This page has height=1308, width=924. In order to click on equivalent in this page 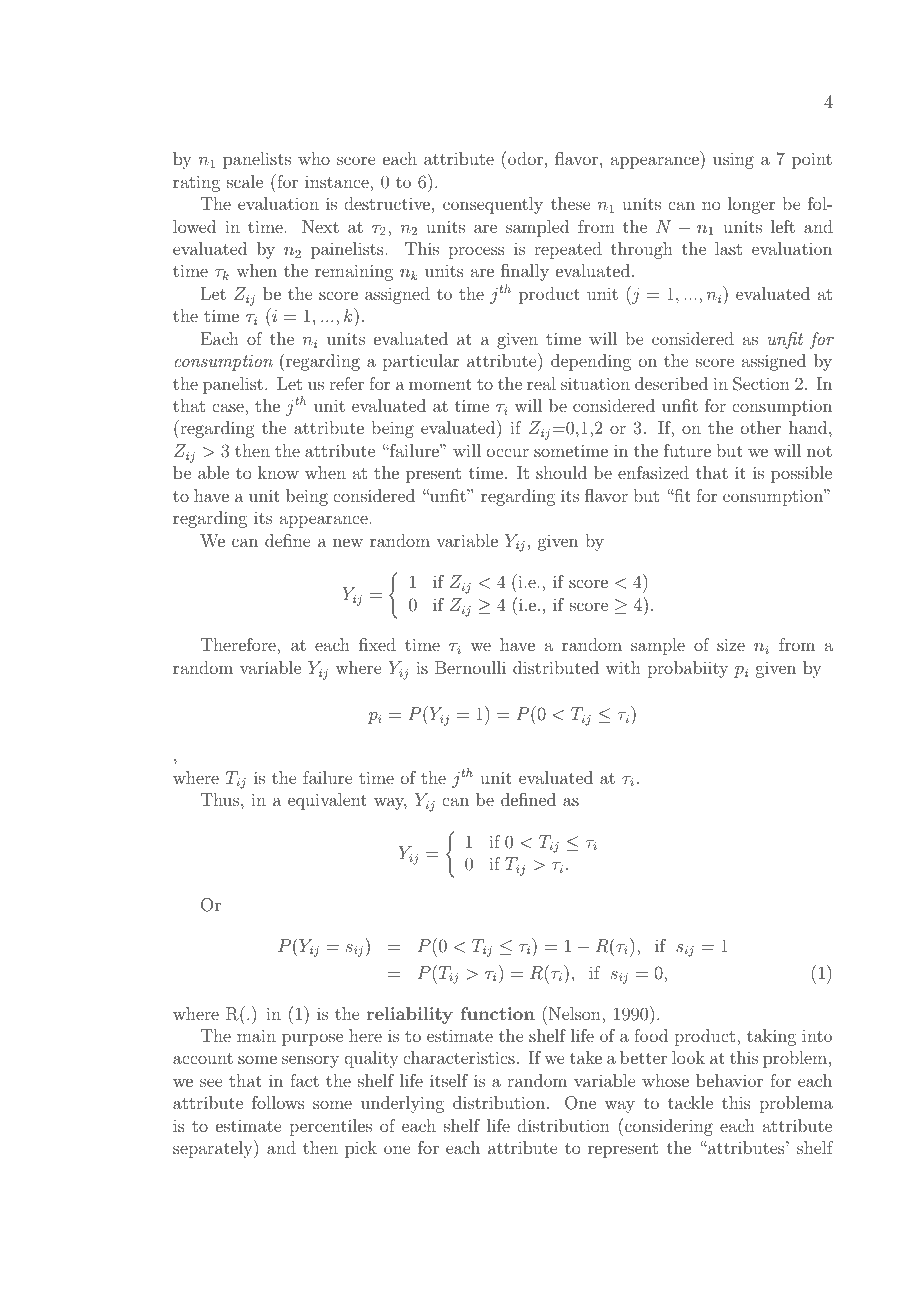, I will do `click(327, 801)`.
